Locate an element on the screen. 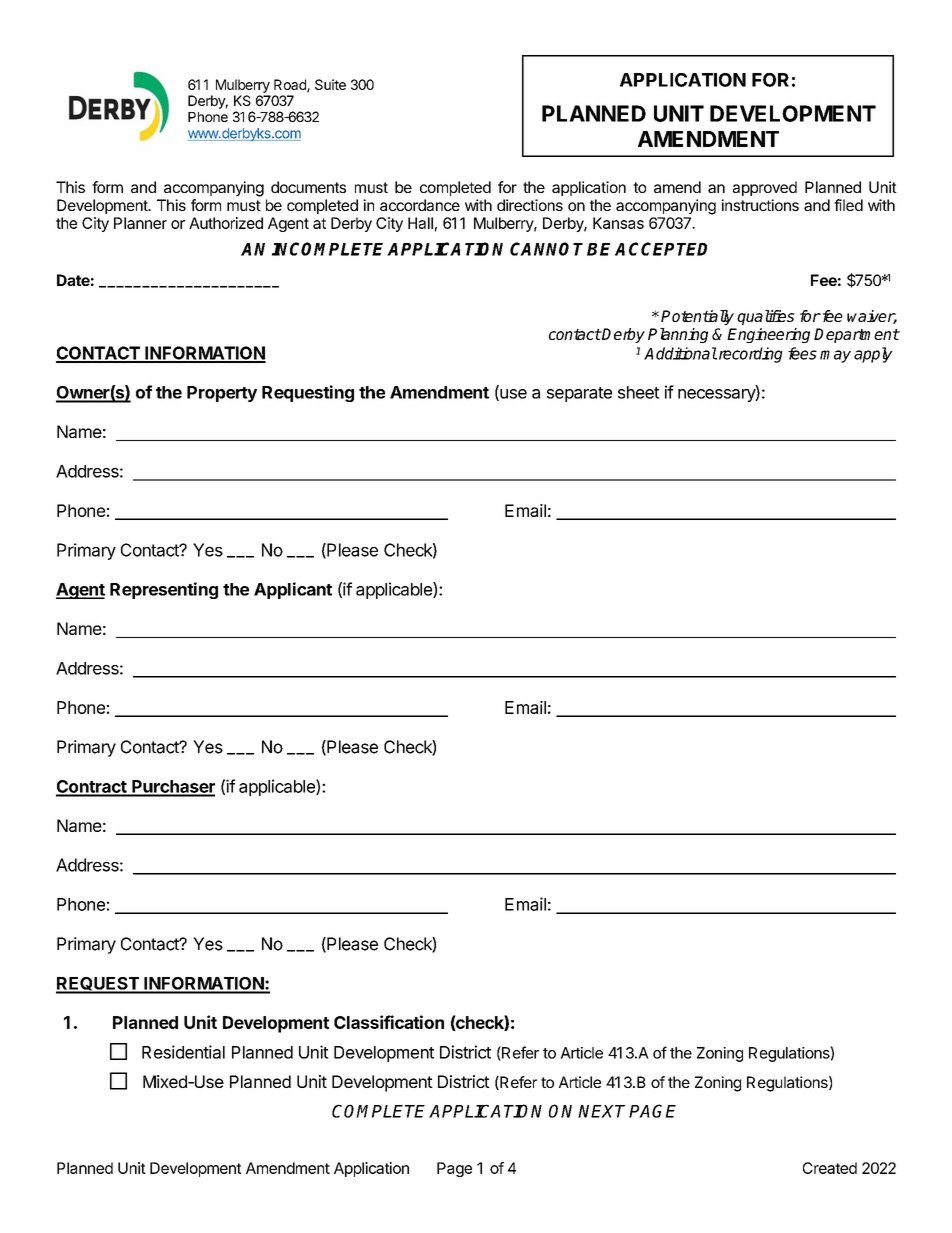  Suite is located at coordinates (330, 84).
